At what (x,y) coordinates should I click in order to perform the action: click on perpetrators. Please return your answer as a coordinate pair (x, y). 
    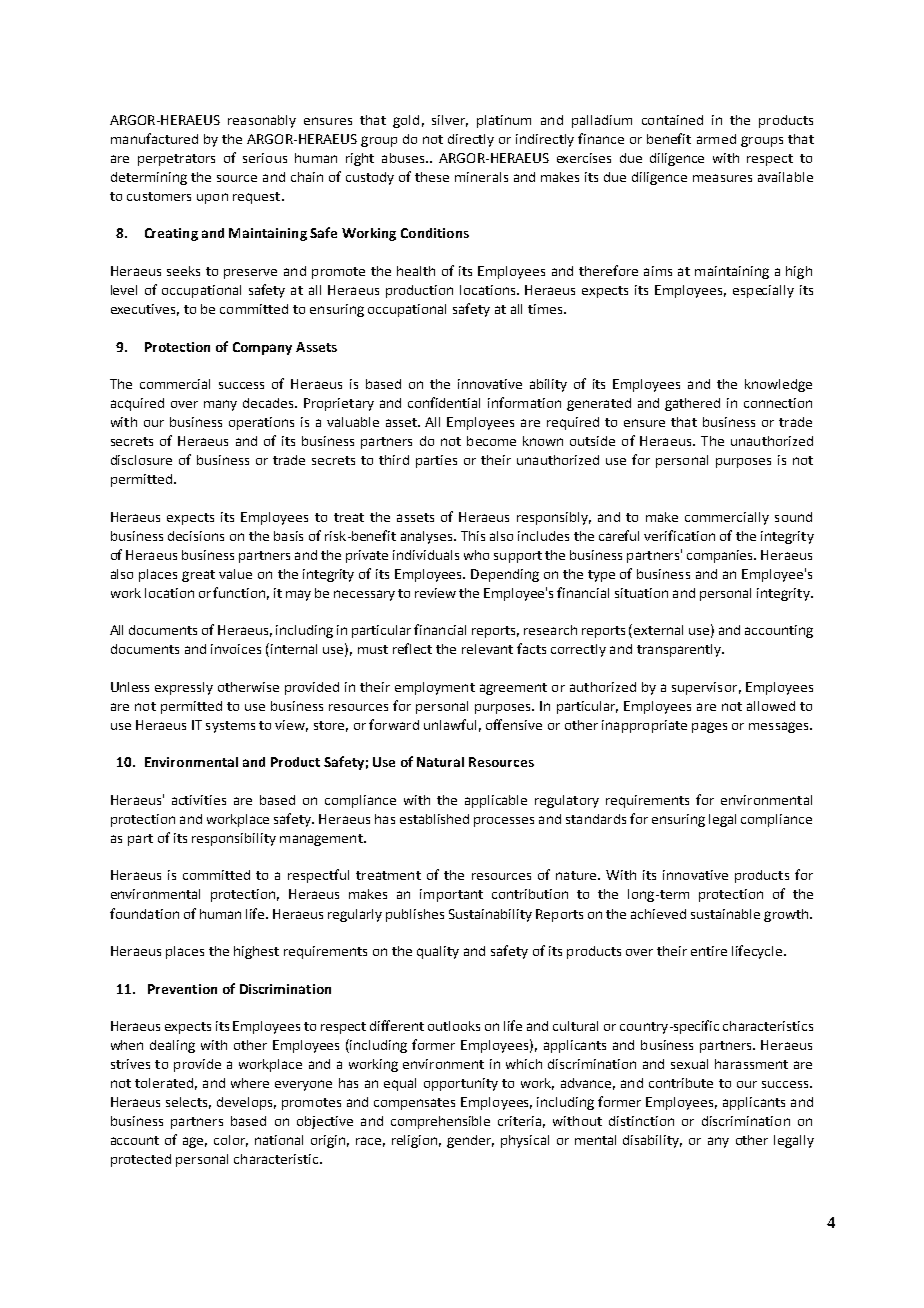
    Looking at the image, I should click on (176, 160).
